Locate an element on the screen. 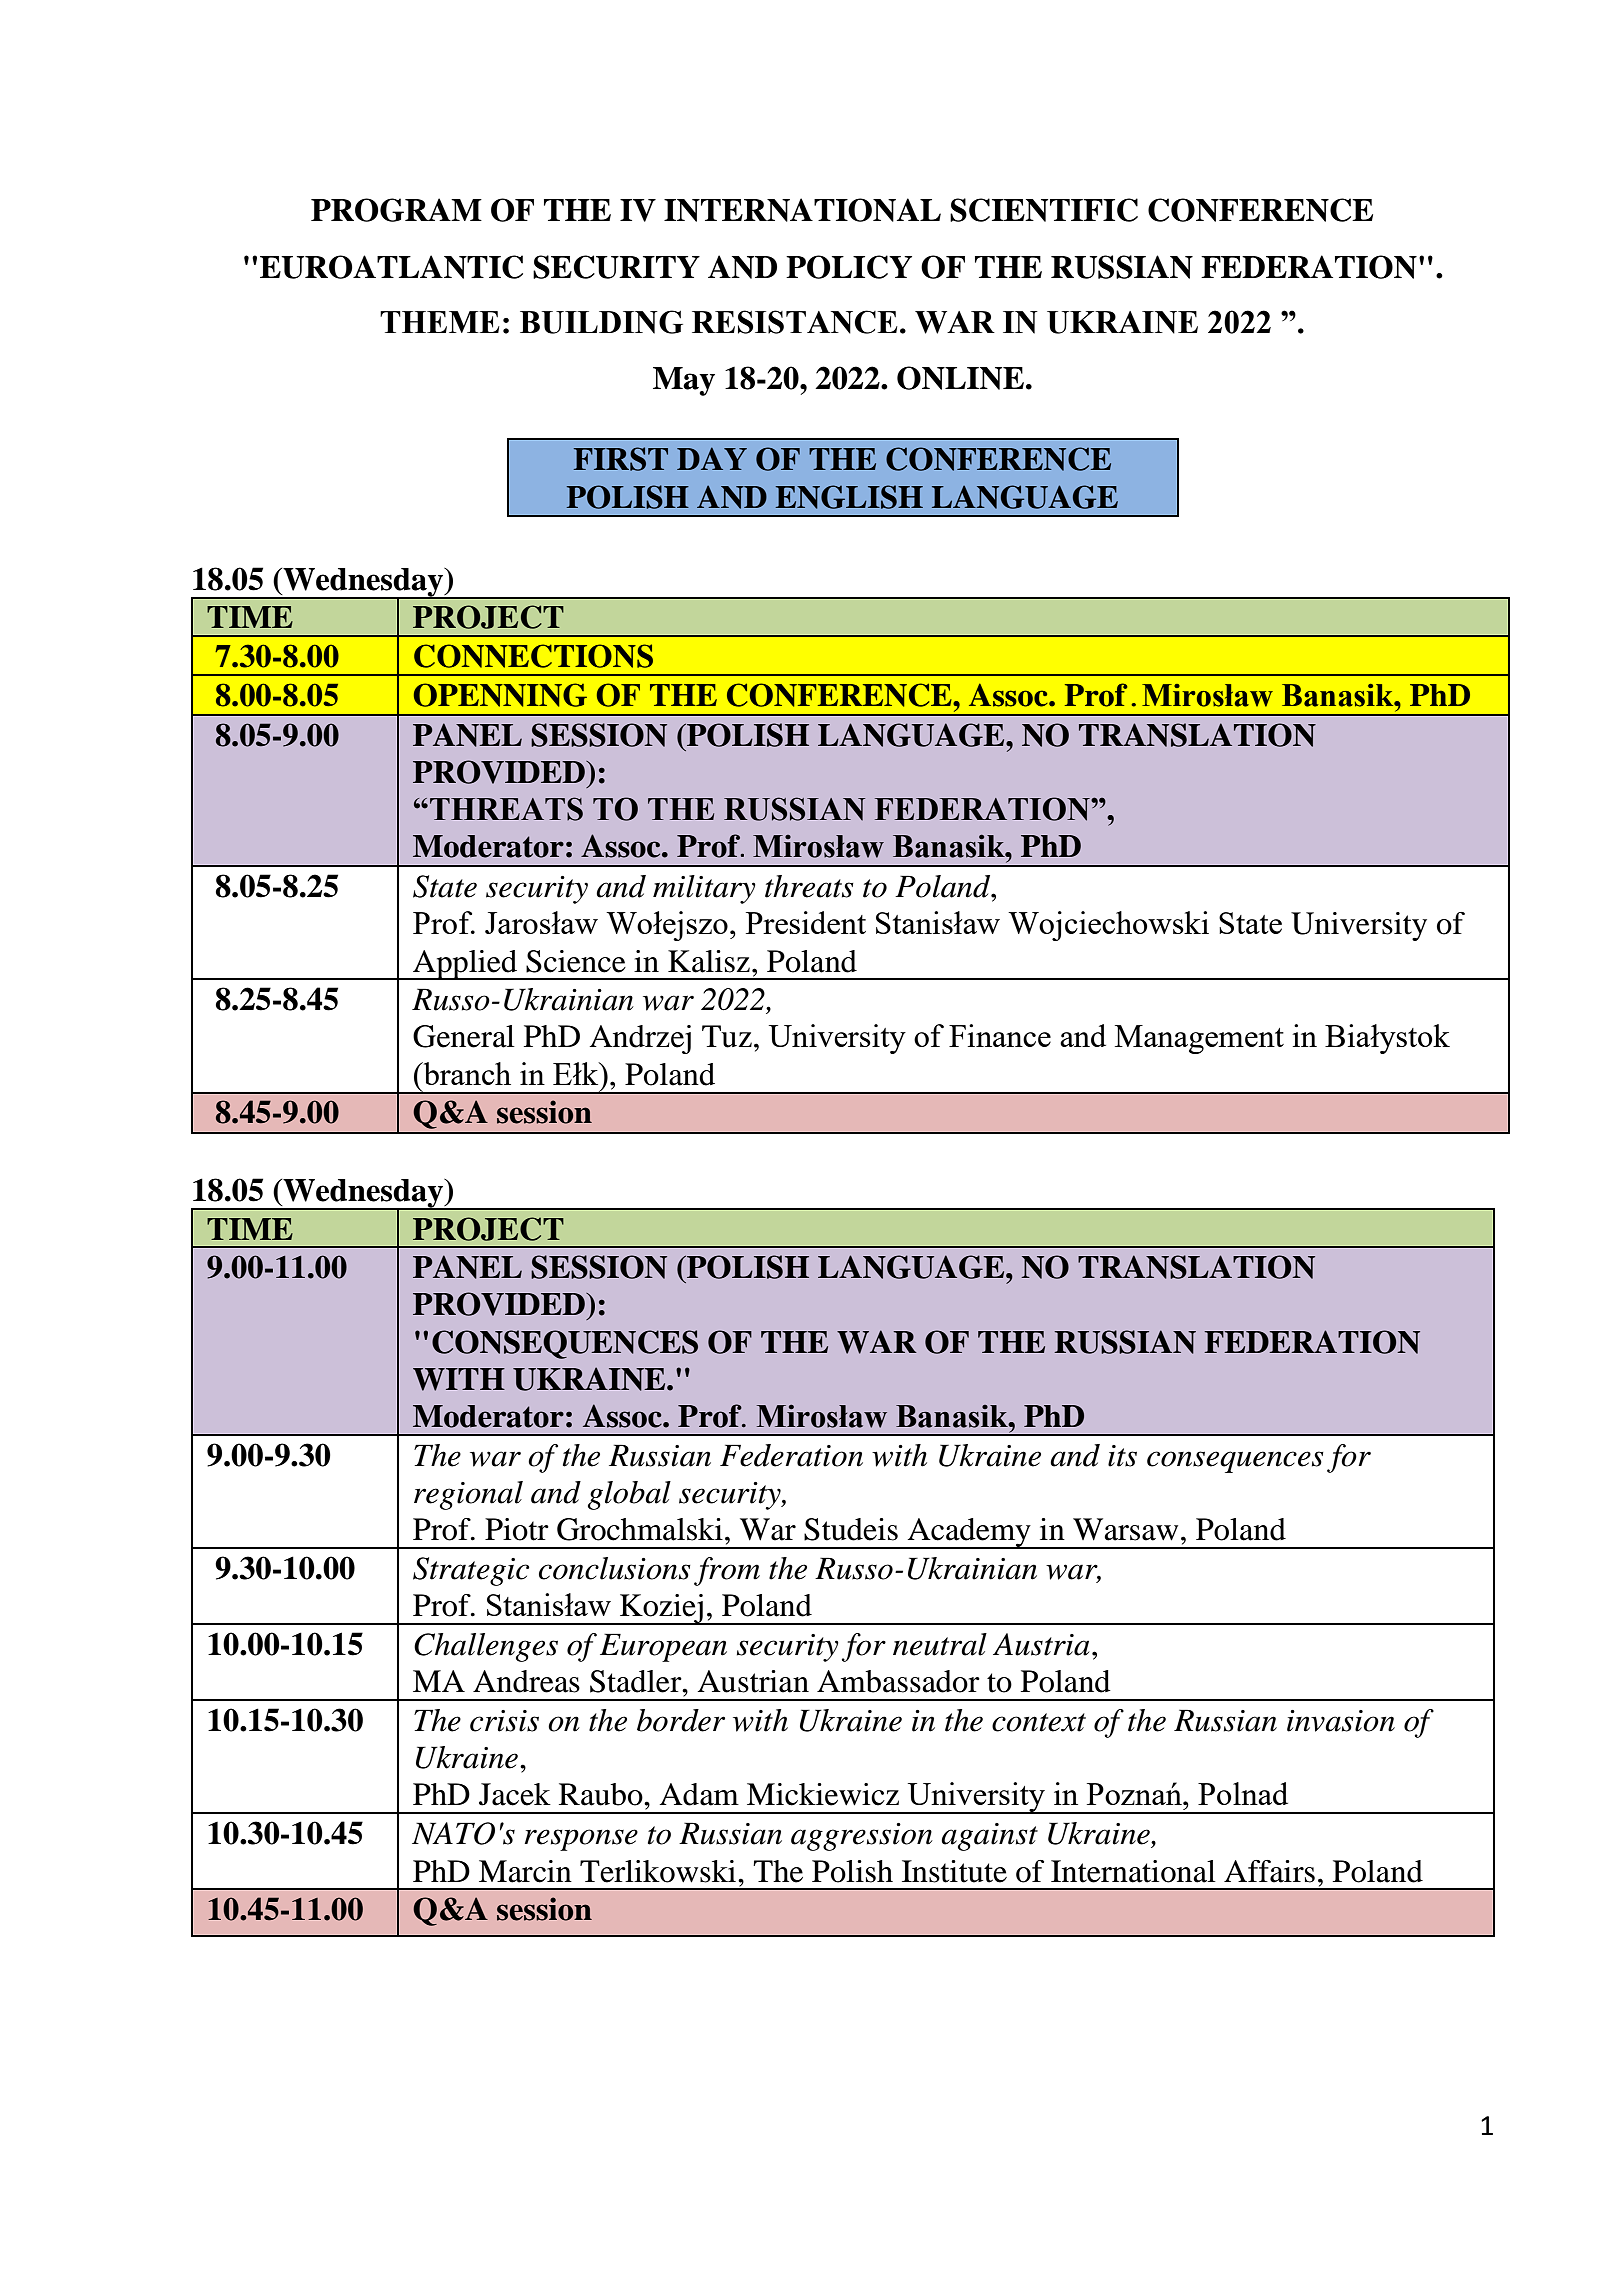  Jacek is located at coordinates (515, 1794).
